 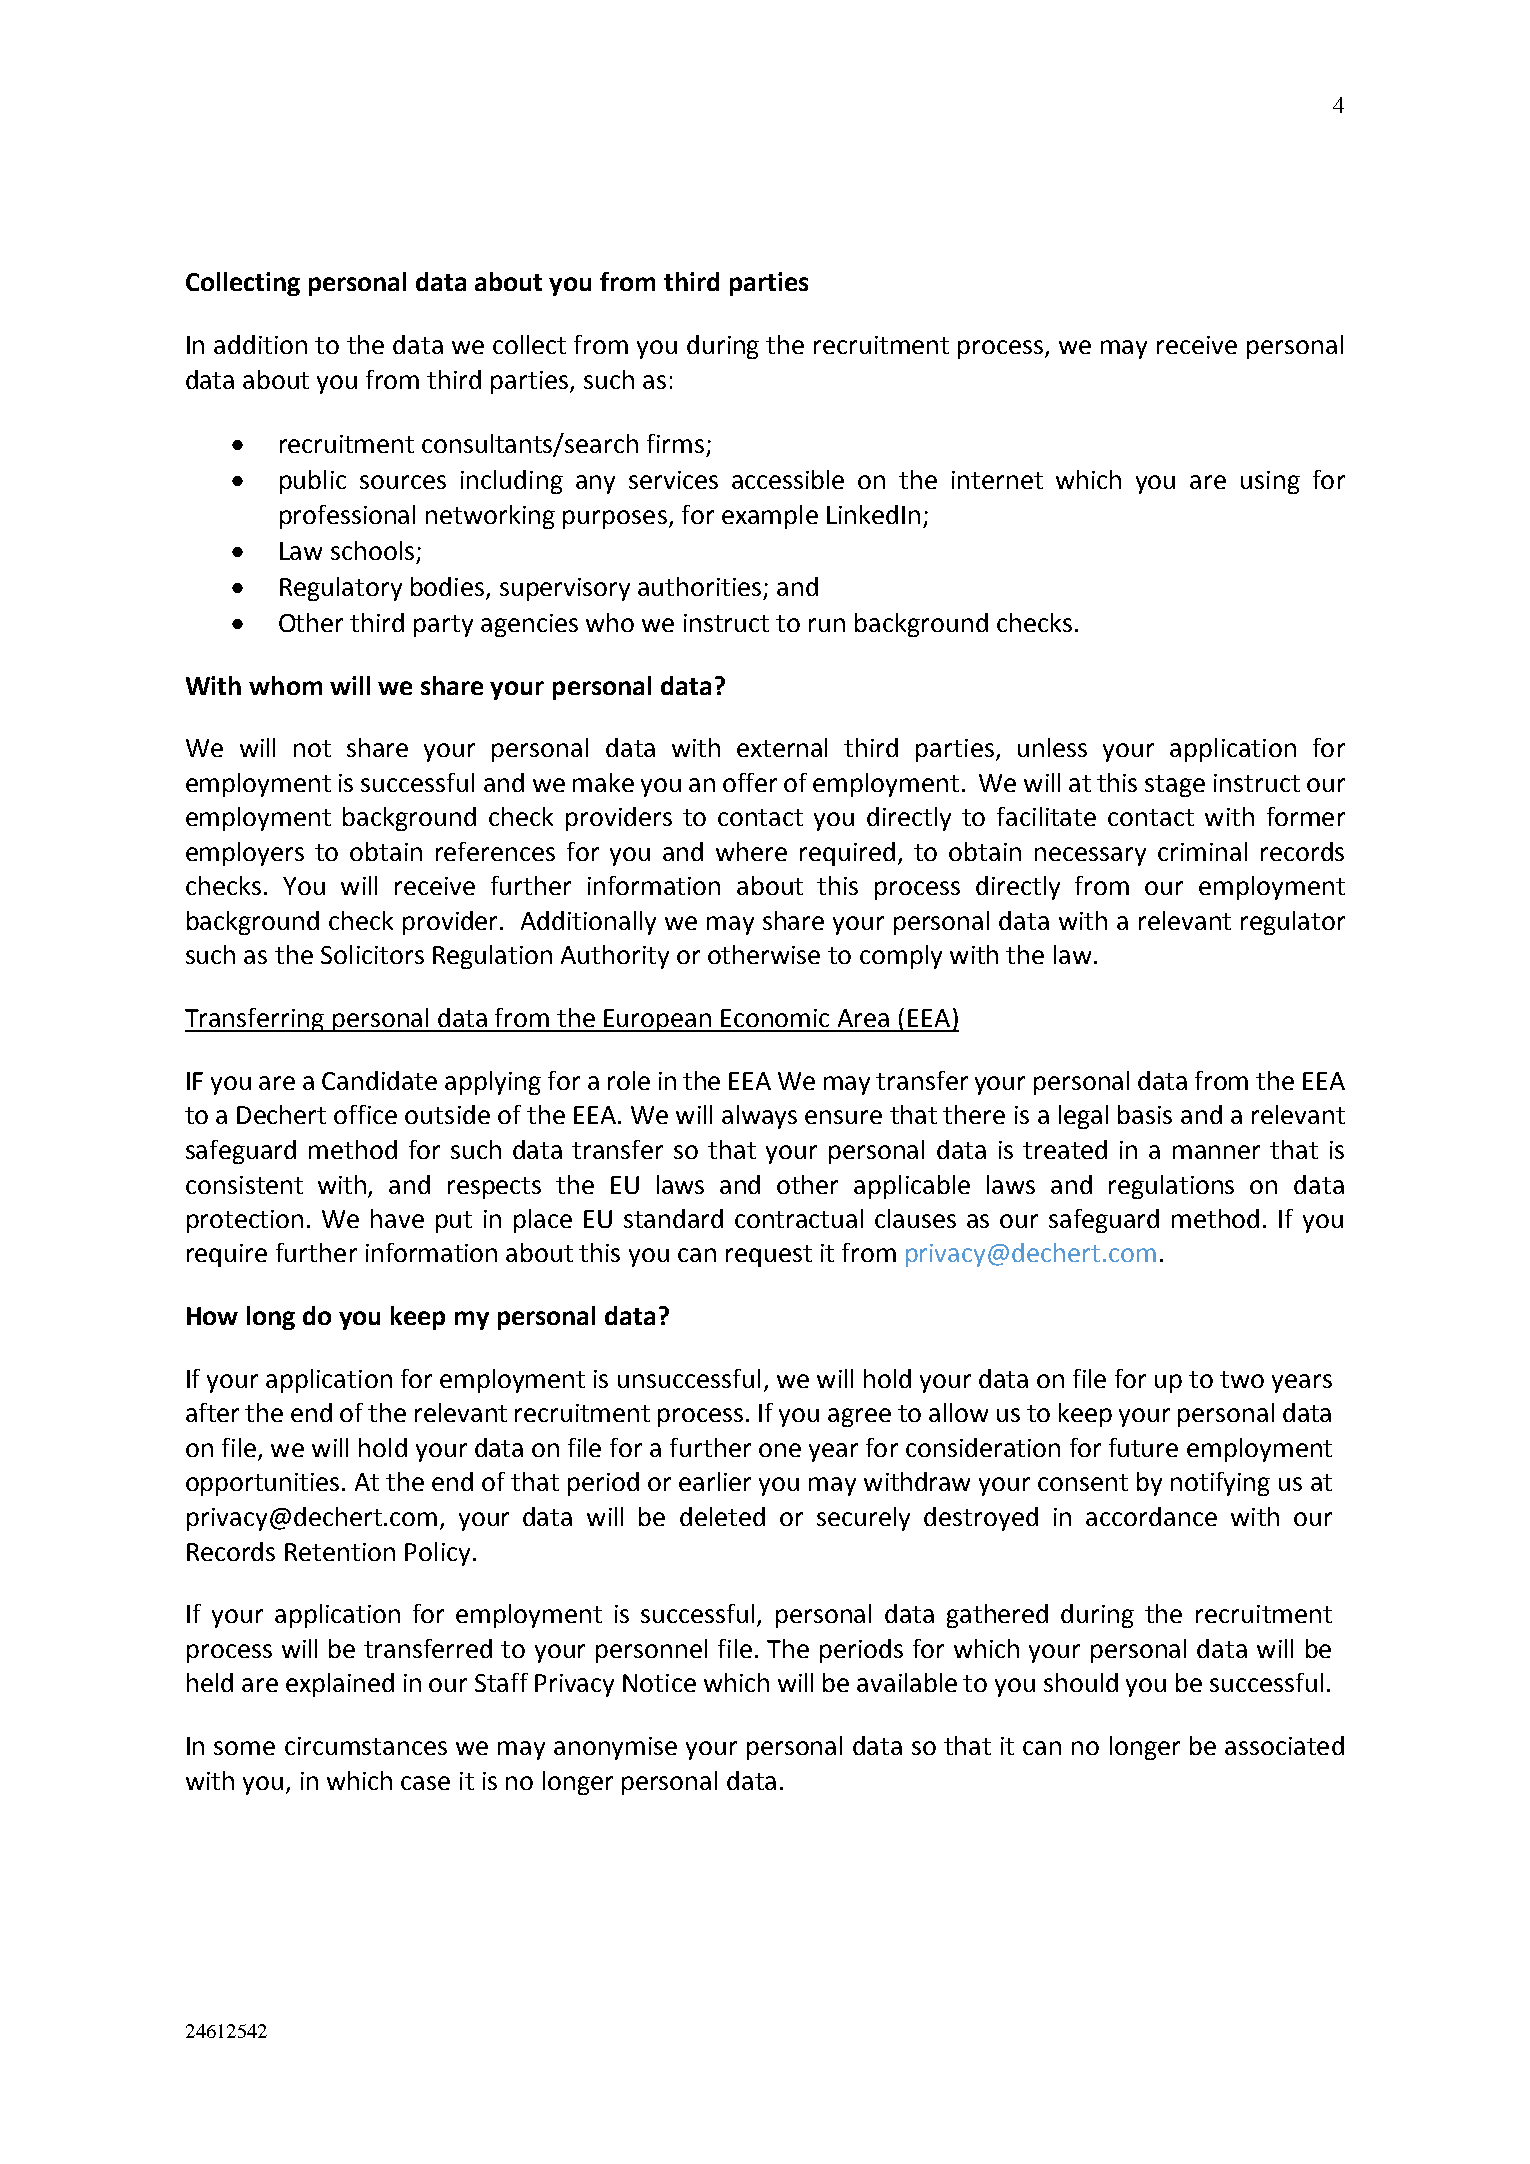 I want to click on accessible, so click(x=788, y=479).
